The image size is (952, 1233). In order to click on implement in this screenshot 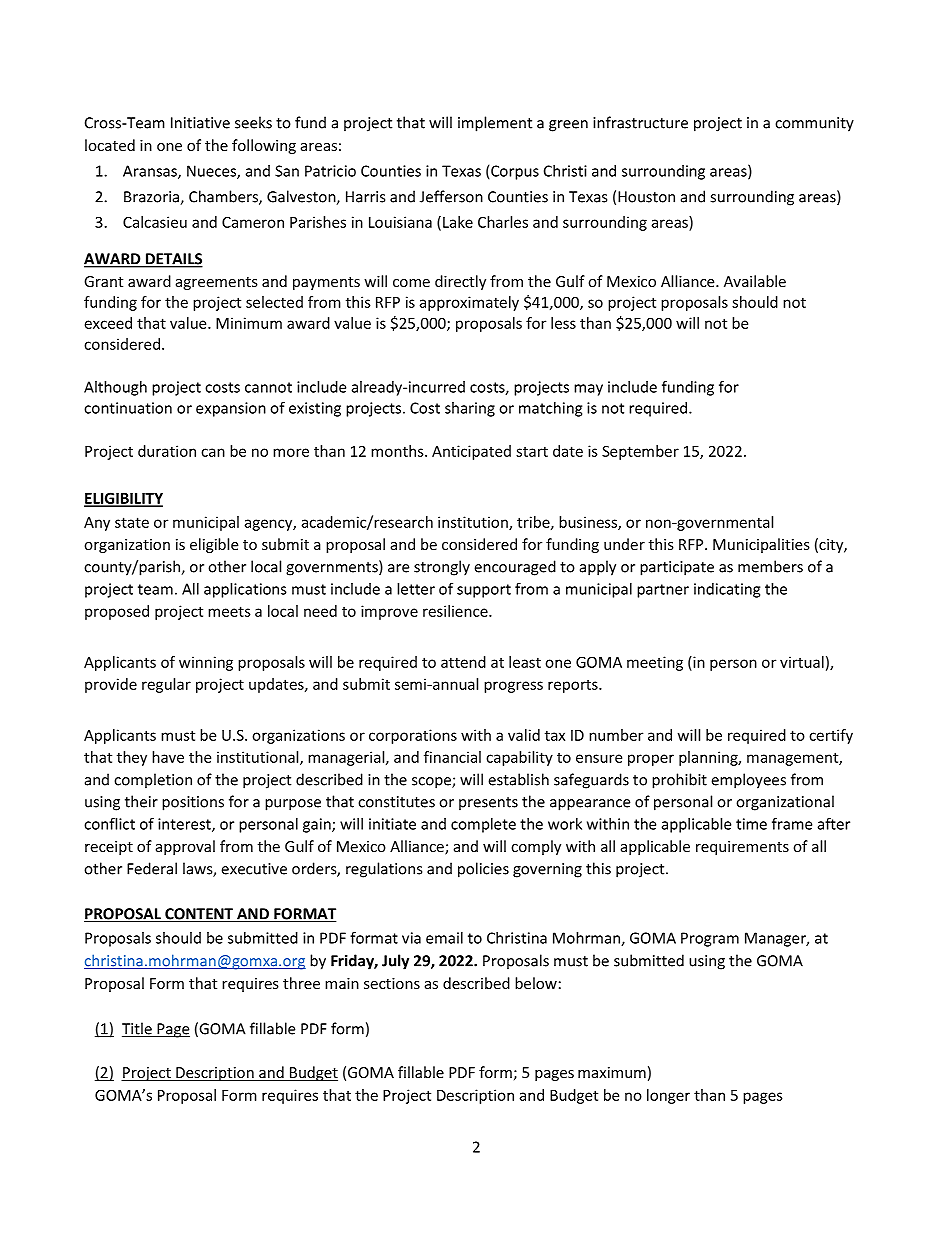, I will do `click(495, 124)`.
